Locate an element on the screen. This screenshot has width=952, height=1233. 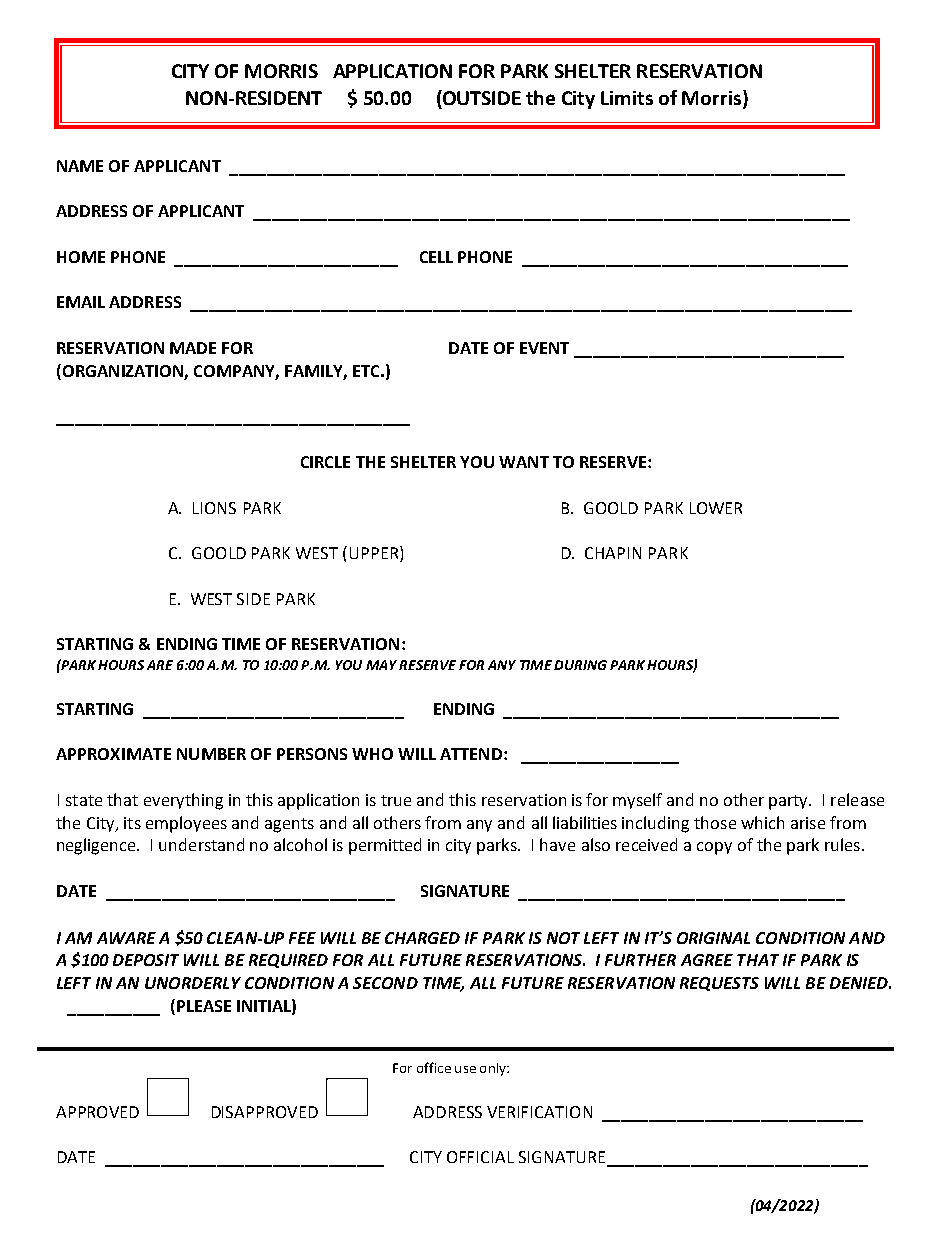
LOWER is located at coordinates (716, 508).
